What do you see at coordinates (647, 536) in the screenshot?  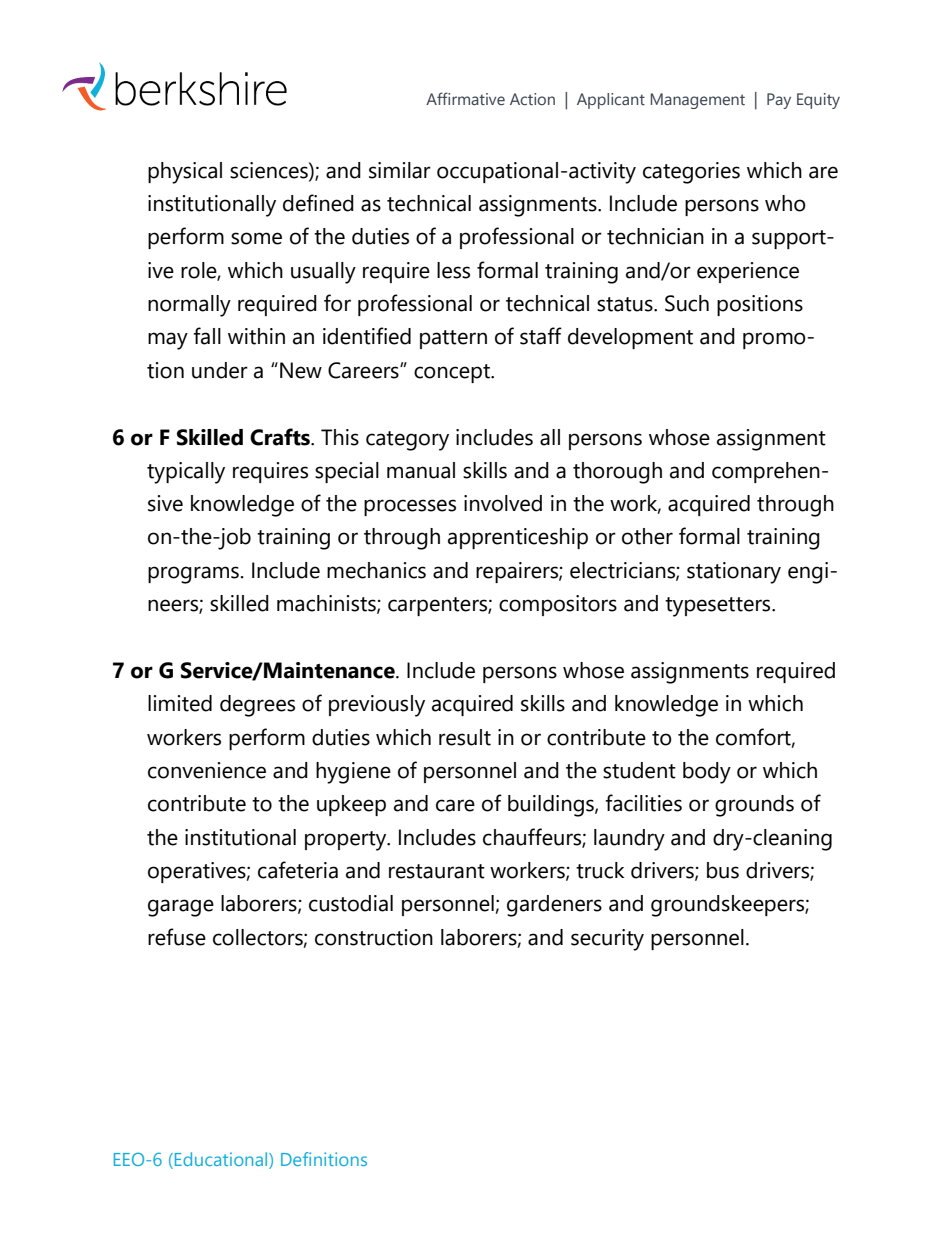 I see `other` at bounding box center [647, 536].
